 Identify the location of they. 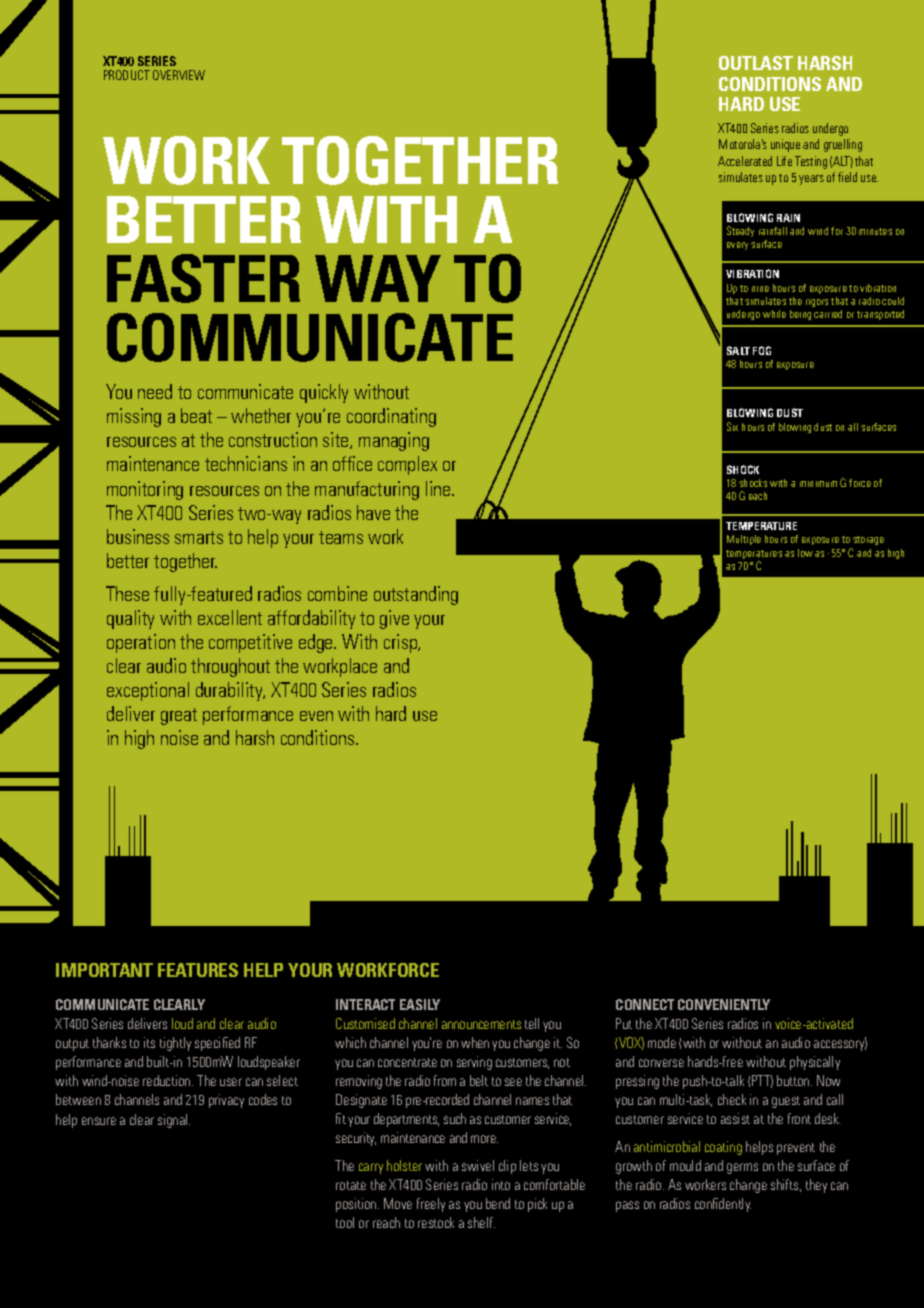
(816, 1186).
